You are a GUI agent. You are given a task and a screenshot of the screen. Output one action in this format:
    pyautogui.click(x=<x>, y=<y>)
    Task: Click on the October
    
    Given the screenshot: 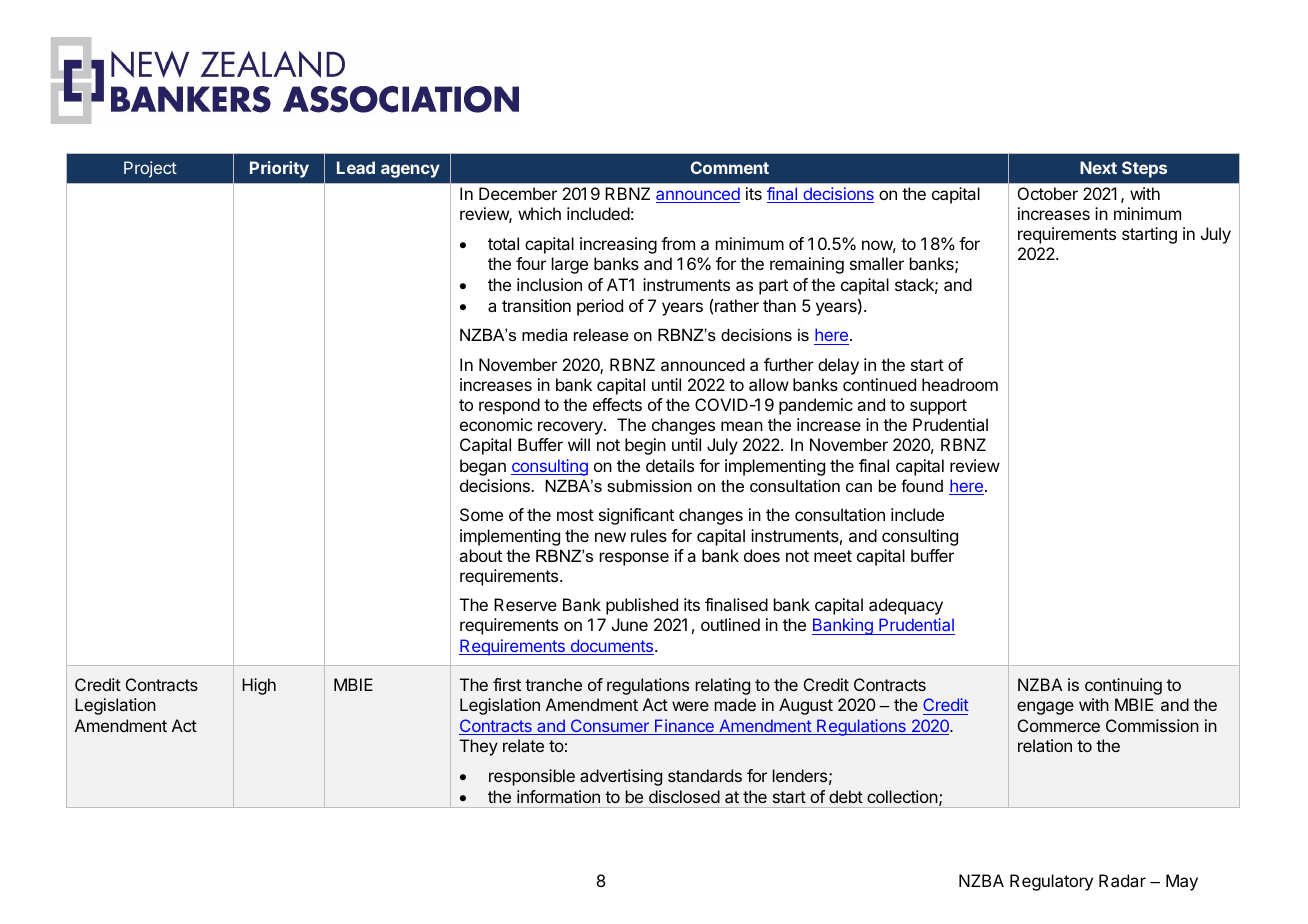 What is the action you would take?
    pyautogui.click(x=1048, y=193)
